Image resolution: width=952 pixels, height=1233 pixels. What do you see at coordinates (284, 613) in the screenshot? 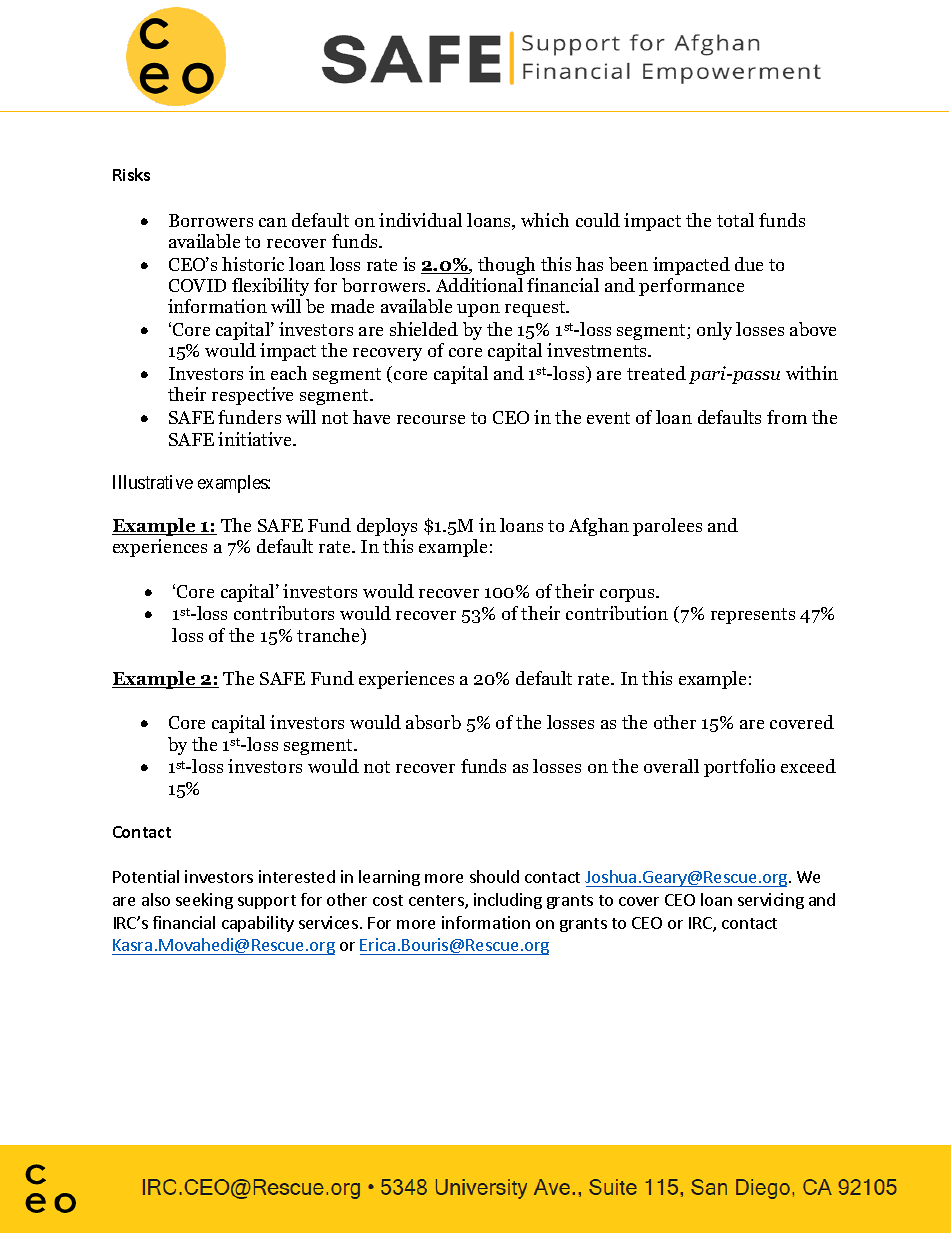
I see `contributors` at bounding box center [284, 613].
